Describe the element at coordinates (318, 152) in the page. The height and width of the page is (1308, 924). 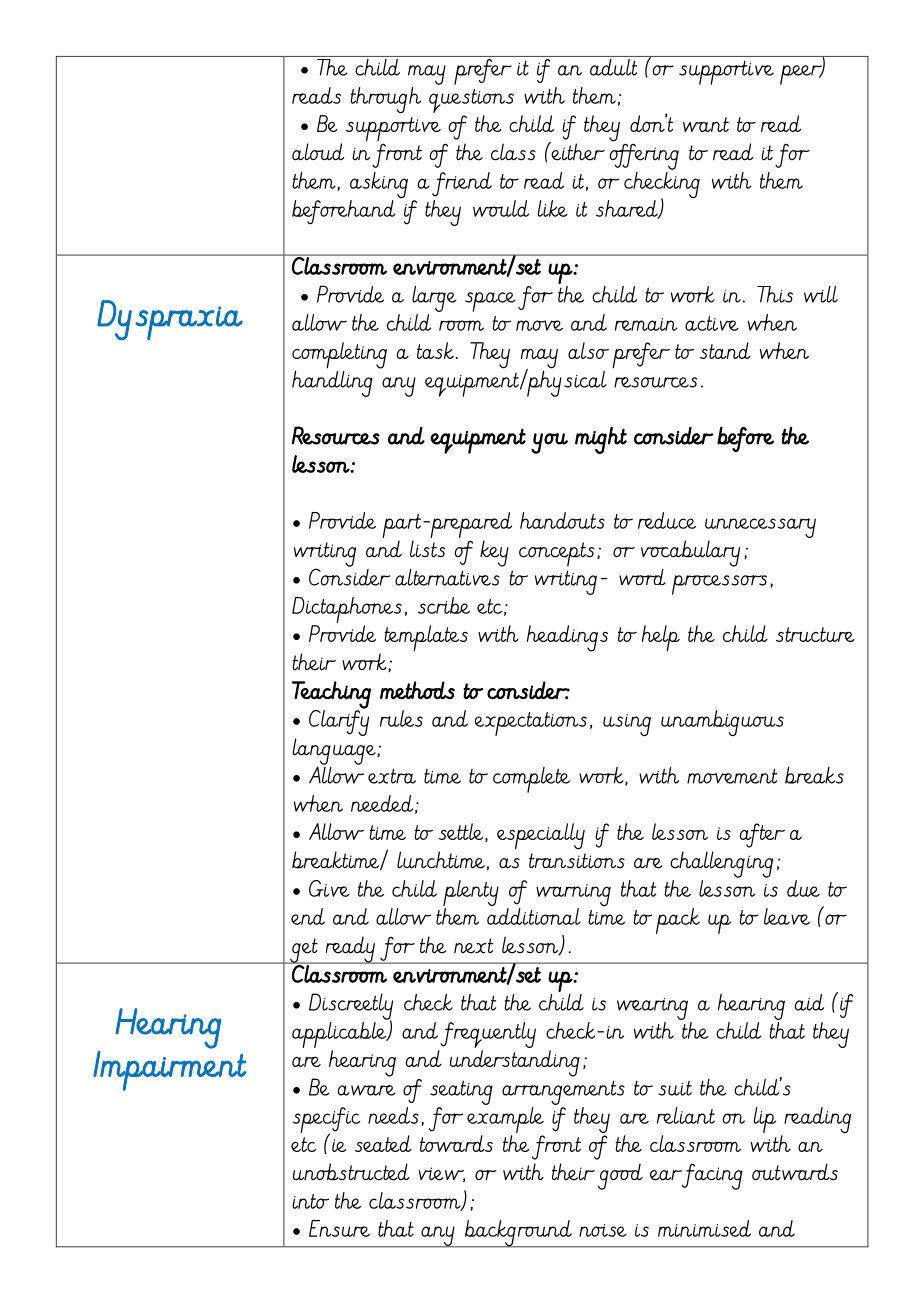
I see `aloud` at that location.
